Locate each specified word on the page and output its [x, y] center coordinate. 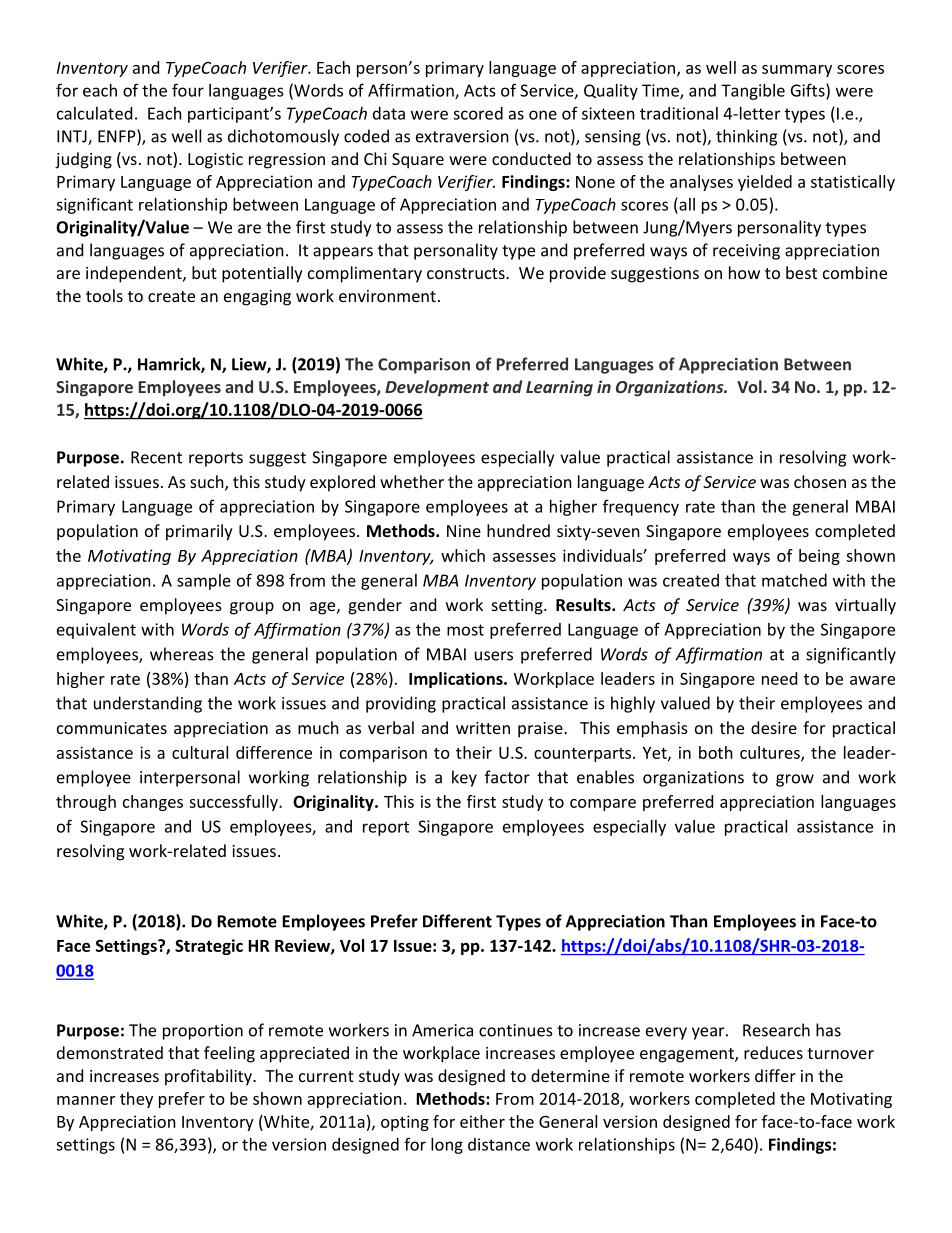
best [801, 272]
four [188, 90]
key [464, 778]
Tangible [753, 92]
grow [795, 780]
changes [153, 803]
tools [104, 295]
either [482, 1121]
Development [437, 388]
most [465, 630]
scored [478, 113]
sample [204, 582]
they [136, 1100]
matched [794, 580]
